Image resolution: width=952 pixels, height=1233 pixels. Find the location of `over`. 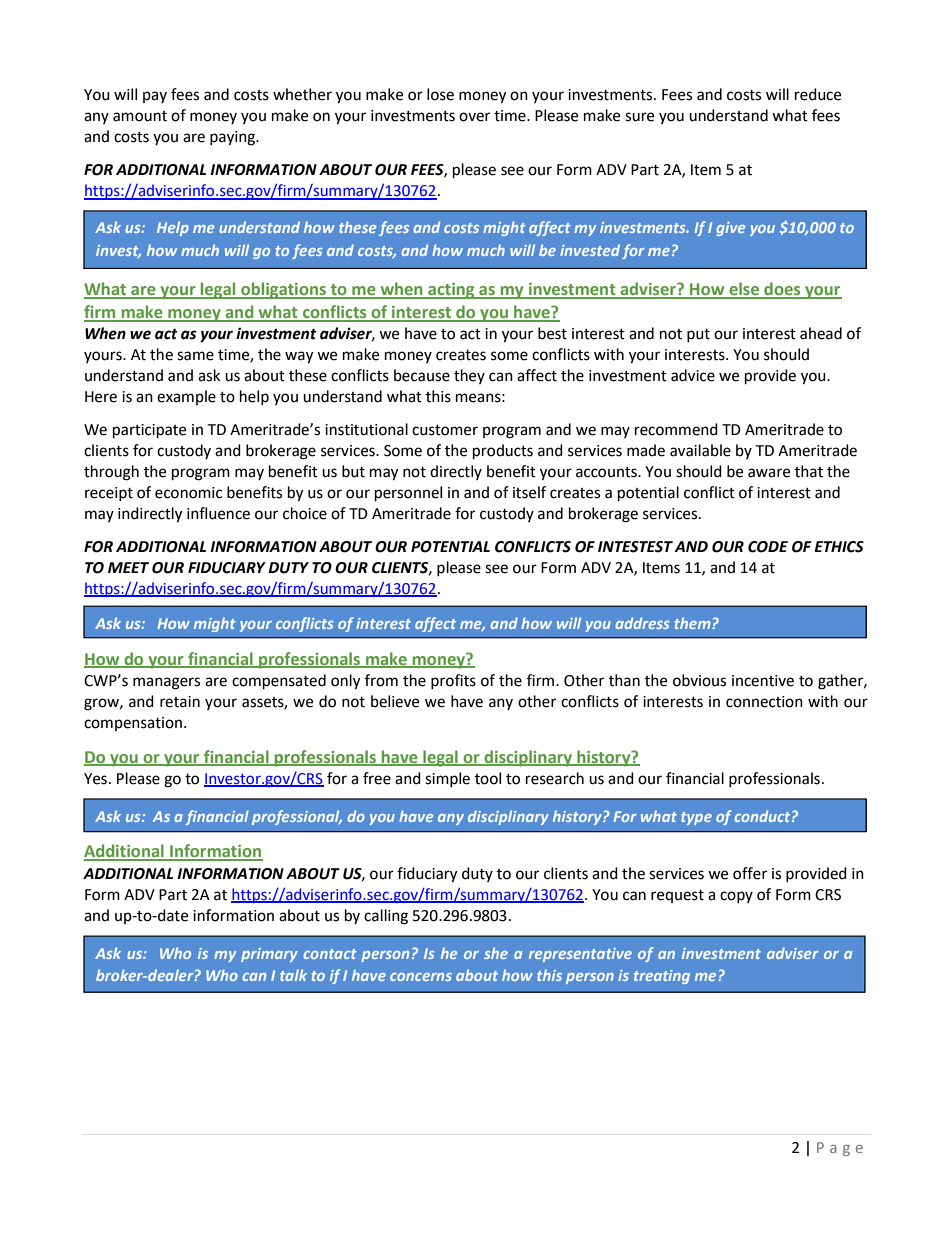

over is located at coordinates (474, 117).
